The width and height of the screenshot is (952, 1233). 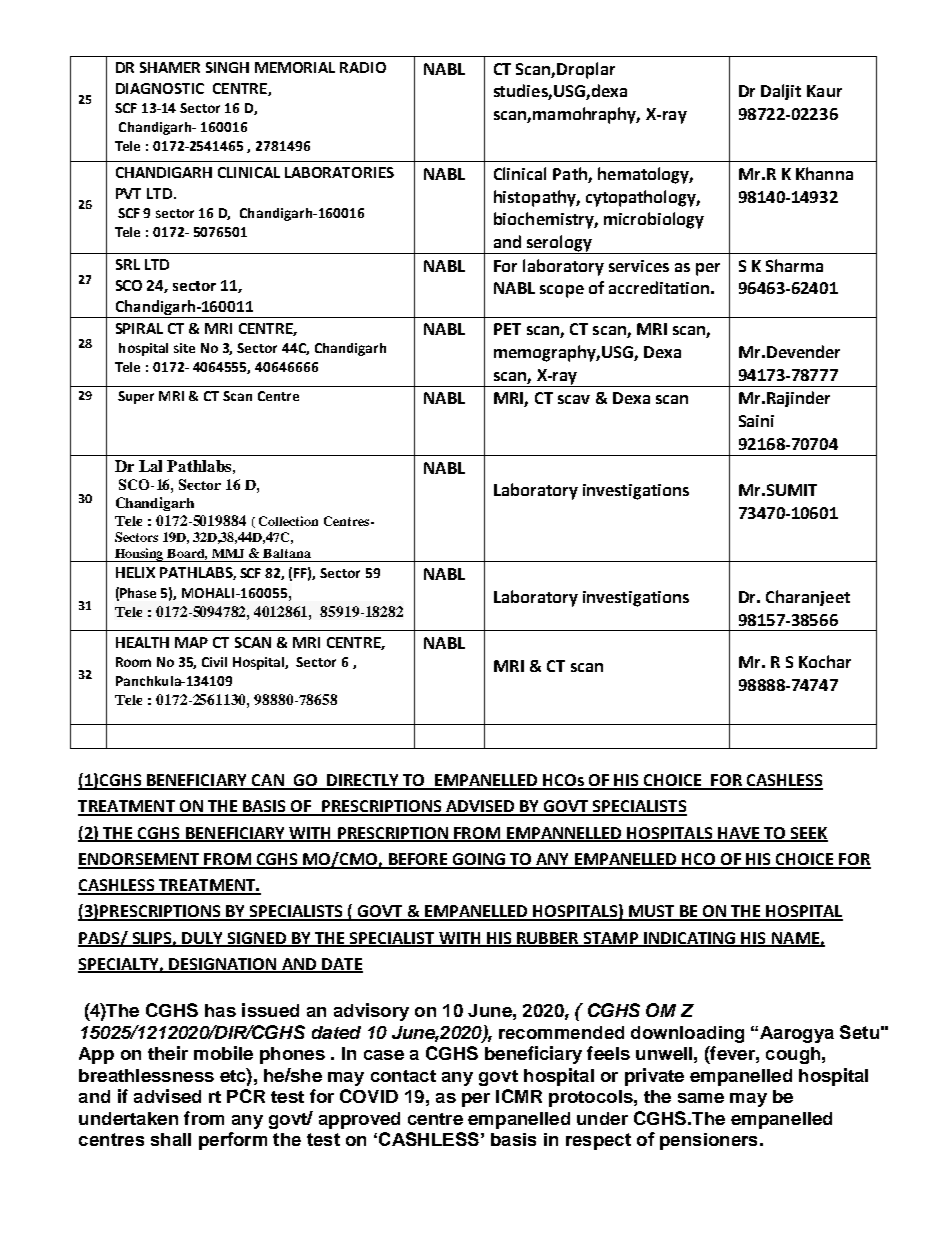 I want to click on Kaur, so click(x=824, y=91).
